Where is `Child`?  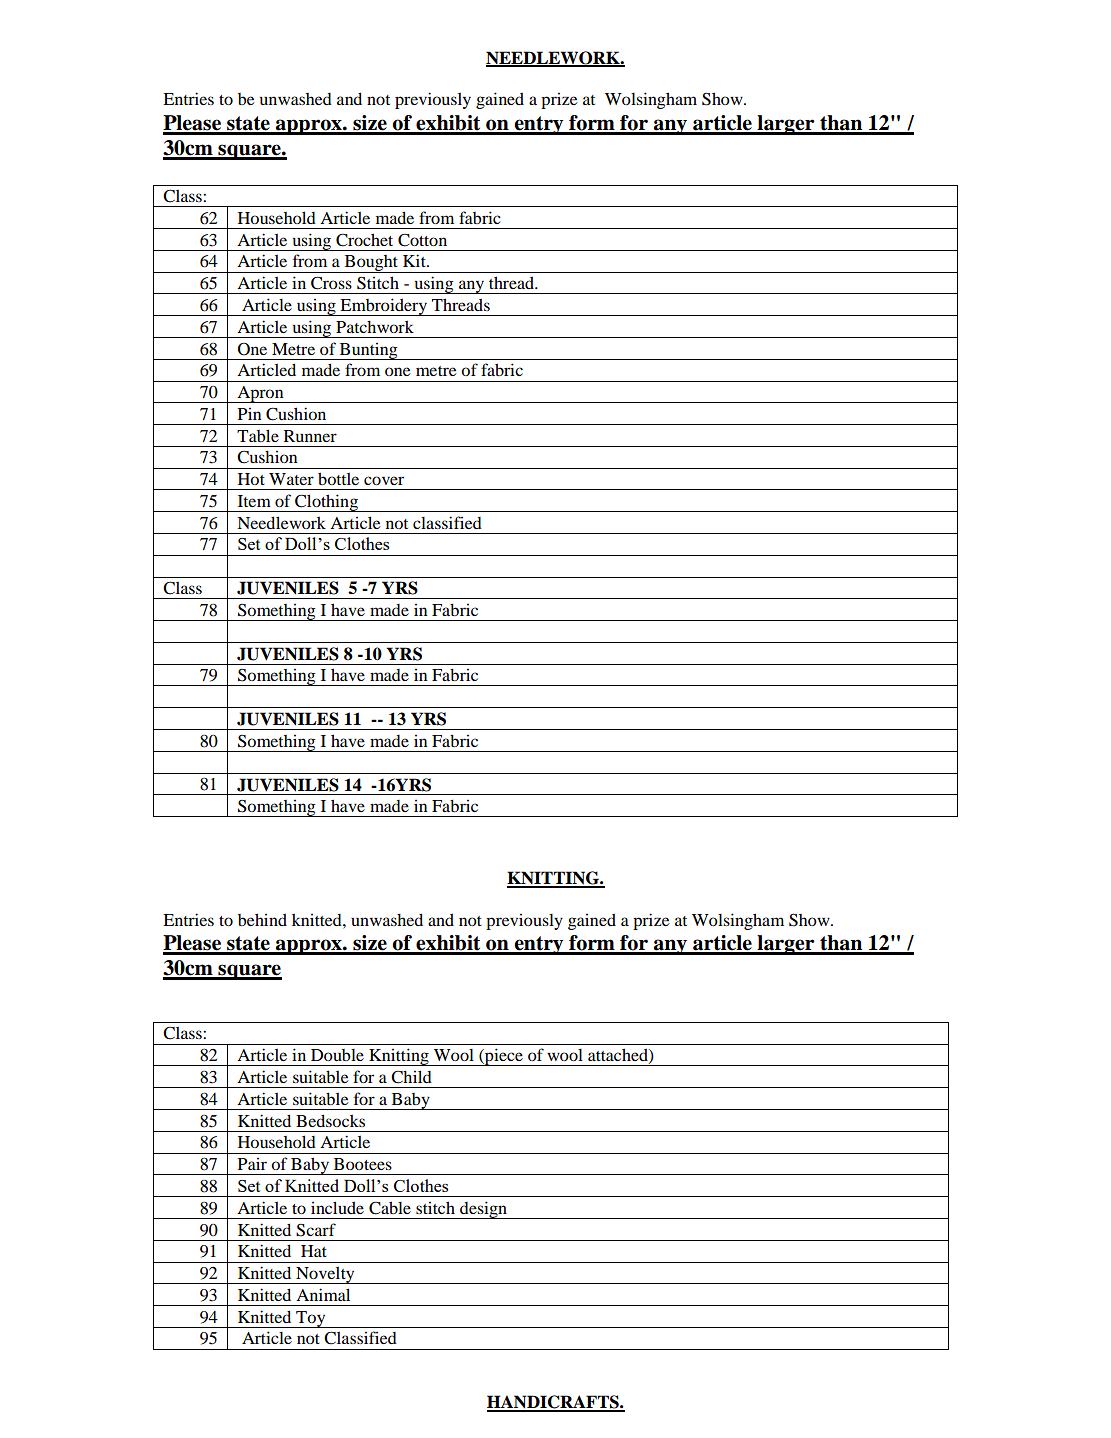 Child is located at coordinates (411, 1077).
